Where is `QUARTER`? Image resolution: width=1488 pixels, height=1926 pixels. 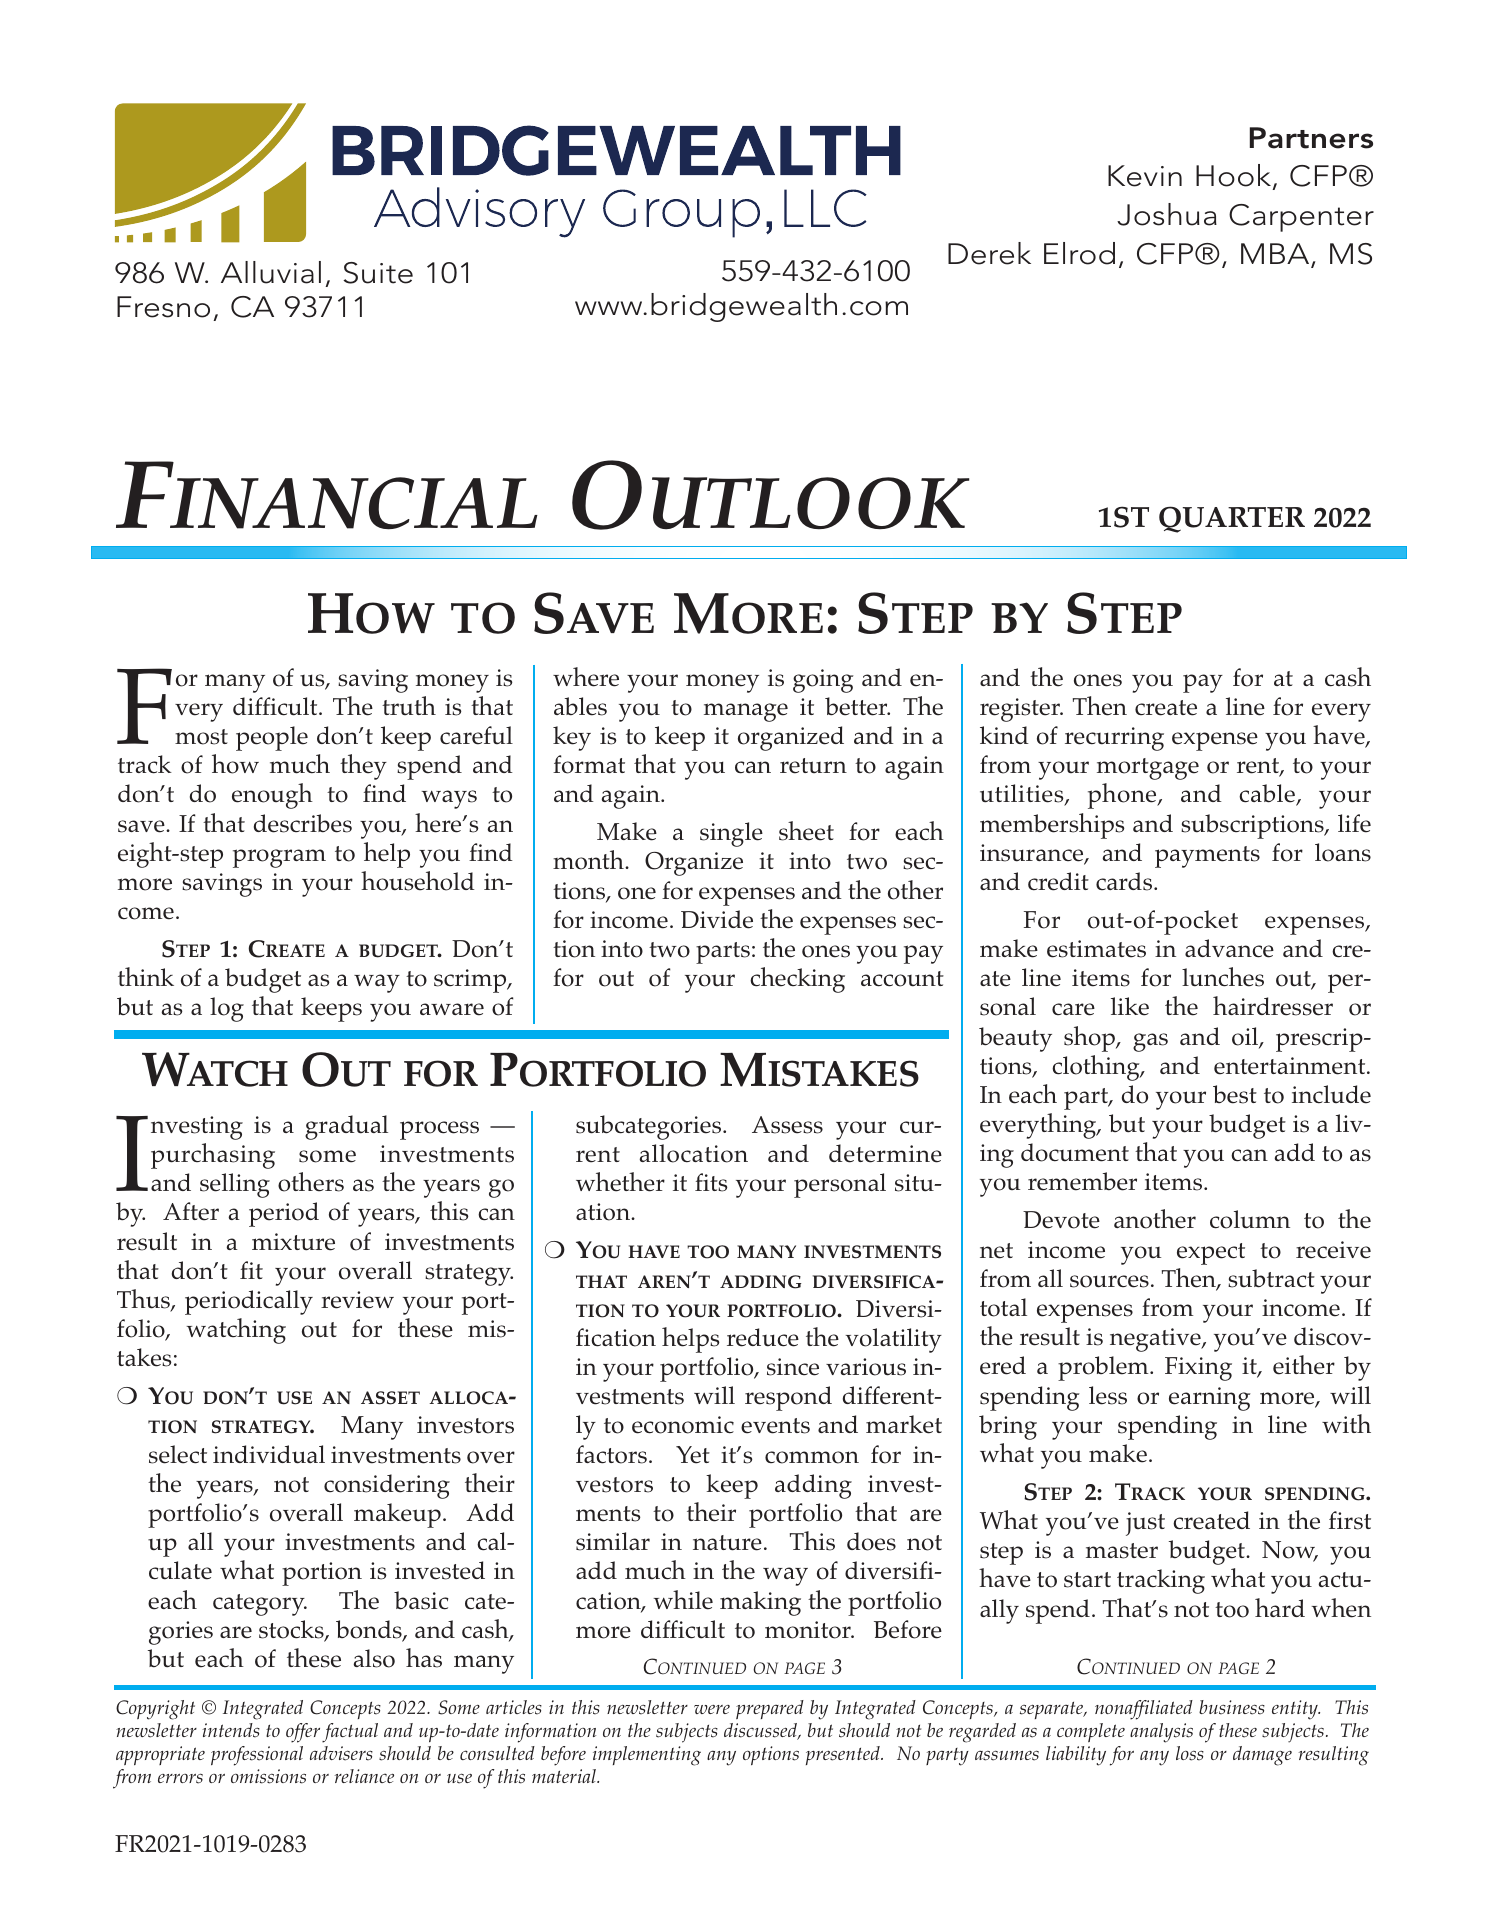
QUARTER is located at coordinates (1232, 519).
